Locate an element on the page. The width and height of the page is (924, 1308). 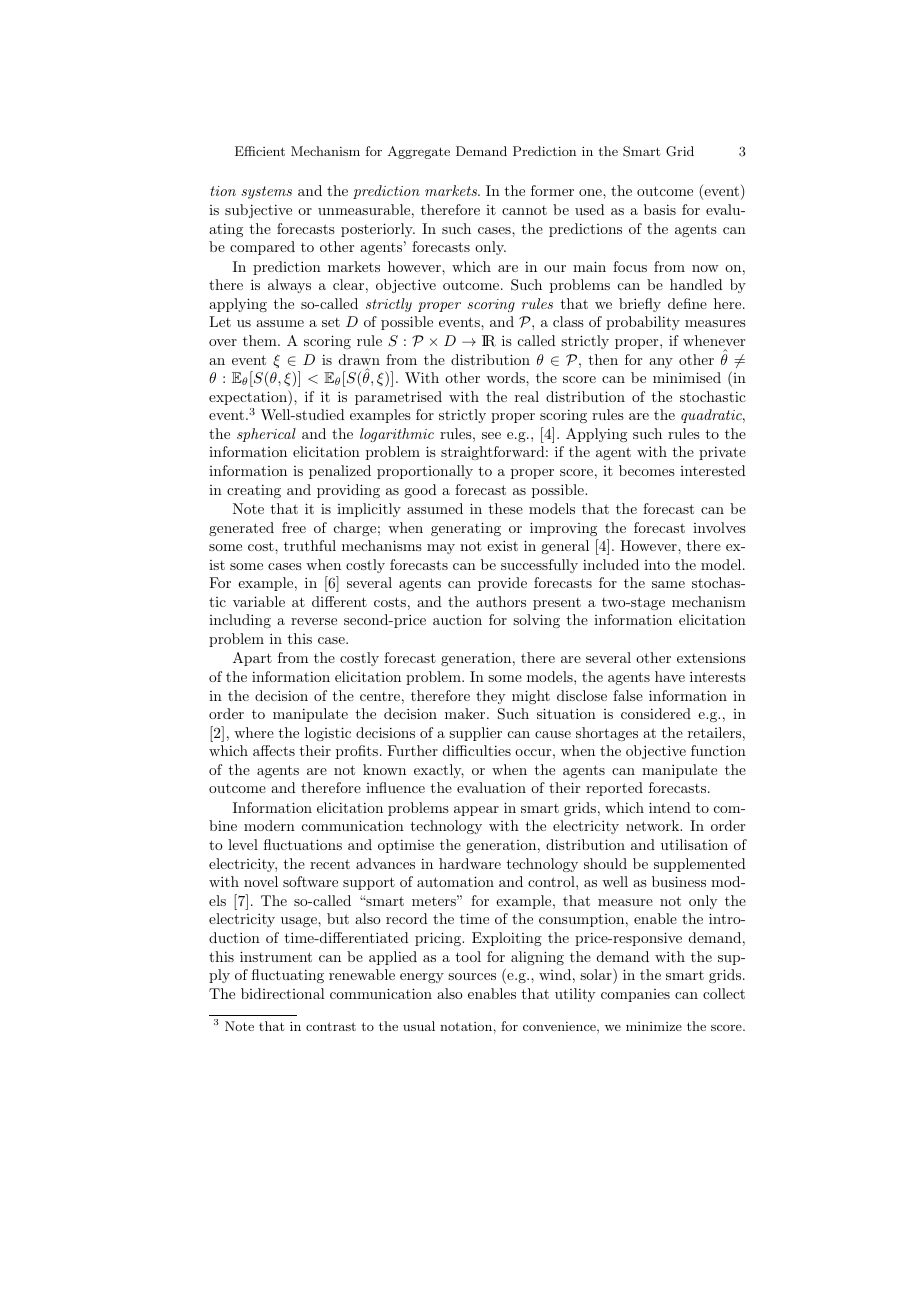
intend is located at coordinates (670, 807).
